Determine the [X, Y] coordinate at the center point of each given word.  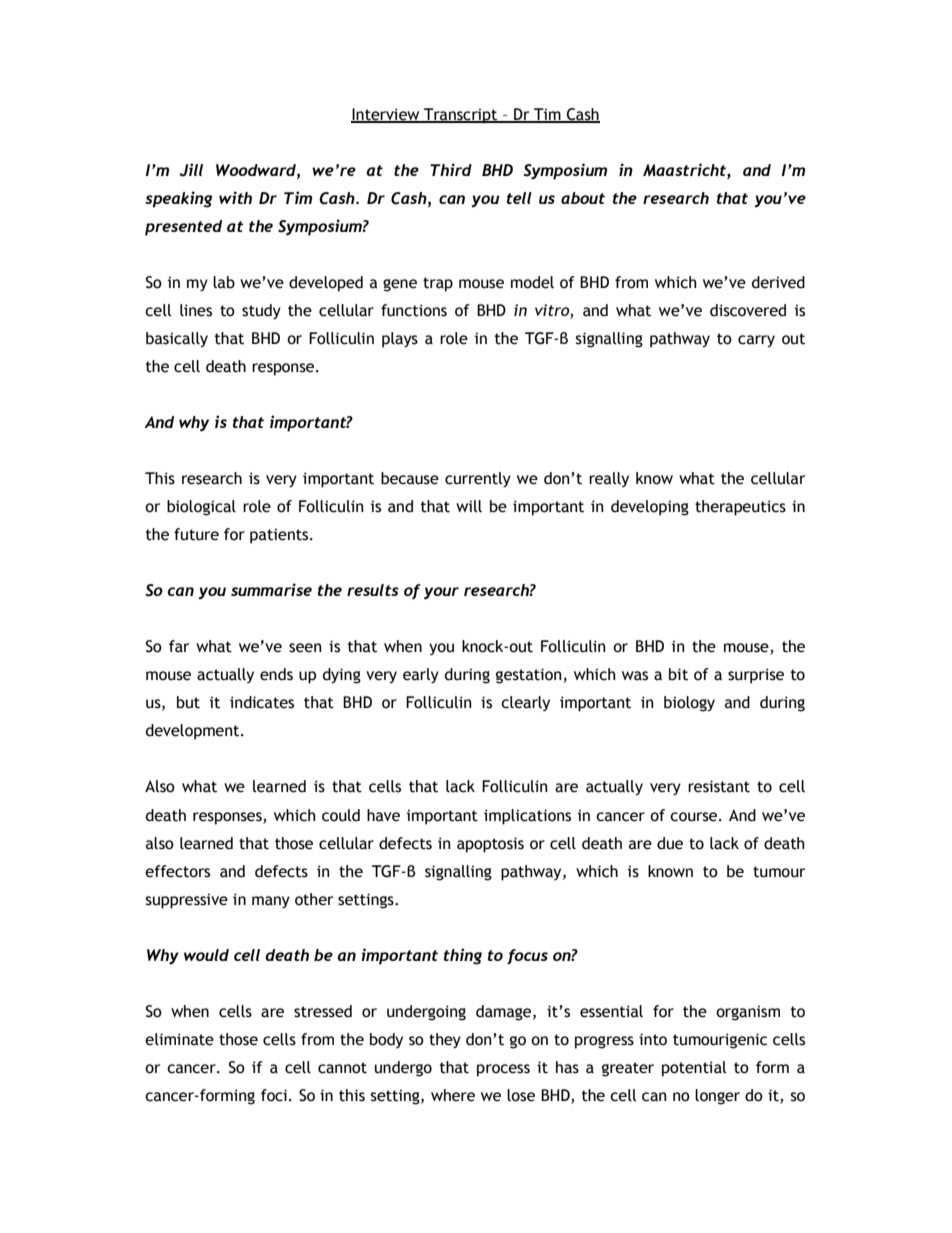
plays [400, 340]
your [441, 593]
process [503, 1070]
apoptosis [490, 845]
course [693, 817]
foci [274, 1095]
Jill [191, 170]
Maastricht [685, 169]
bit [678, 674]
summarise [271, 589]
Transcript [461, 116]
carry [756, 341]
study [261, 311]
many [271, 902]
